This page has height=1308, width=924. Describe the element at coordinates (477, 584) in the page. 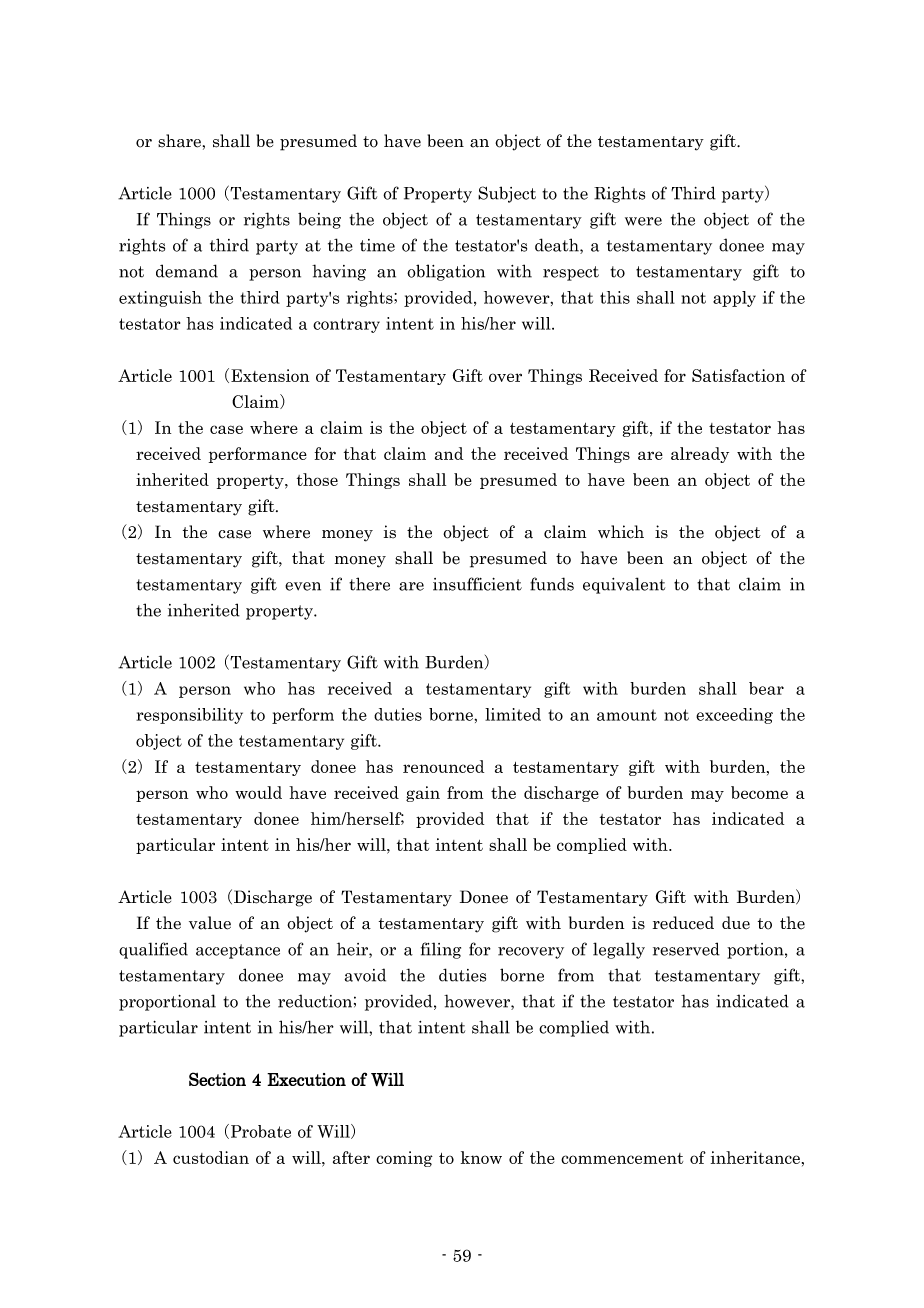

I see `insufficient` at that location.
